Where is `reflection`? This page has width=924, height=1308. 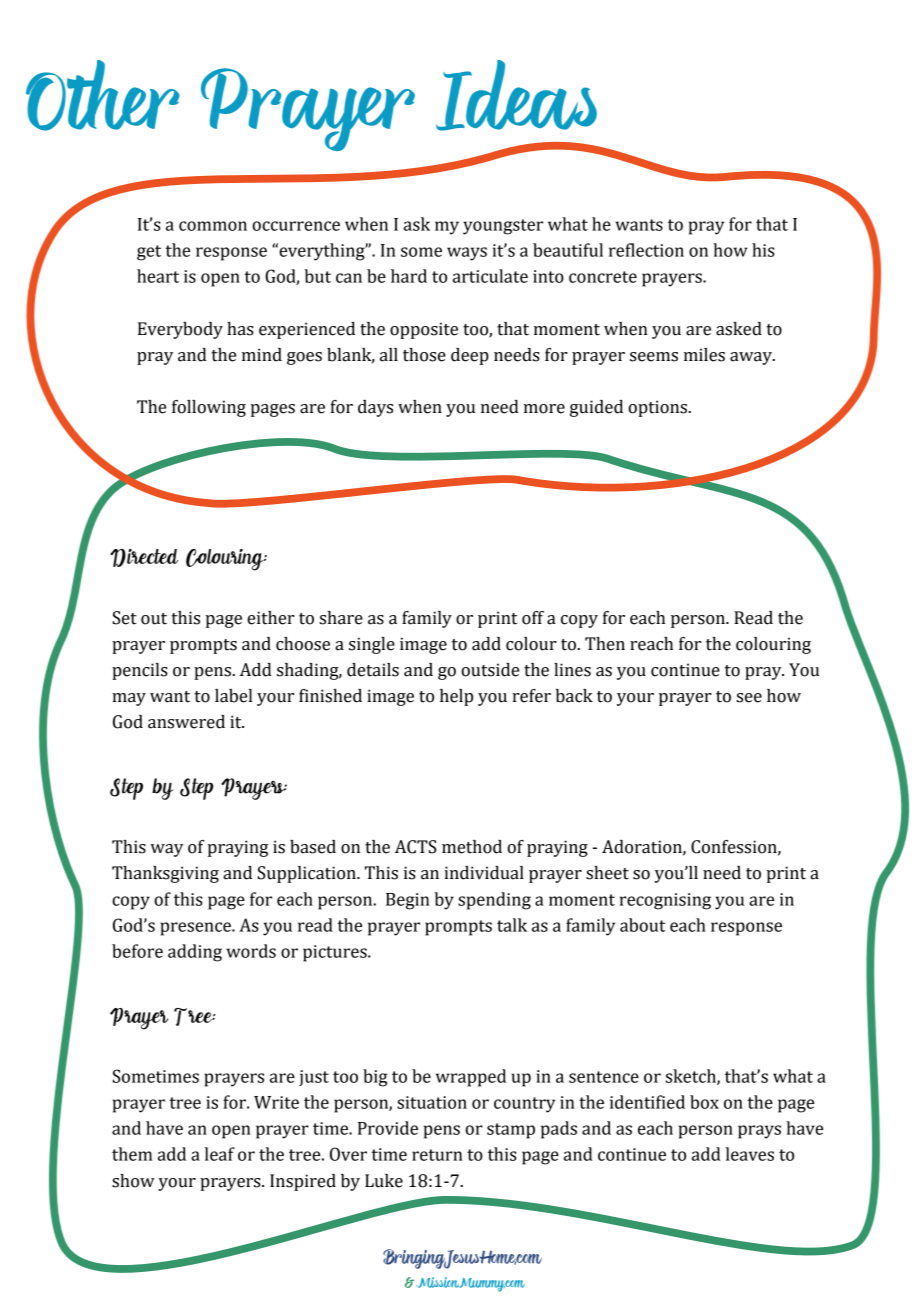 reflection is located at coordinates (646, 250).
